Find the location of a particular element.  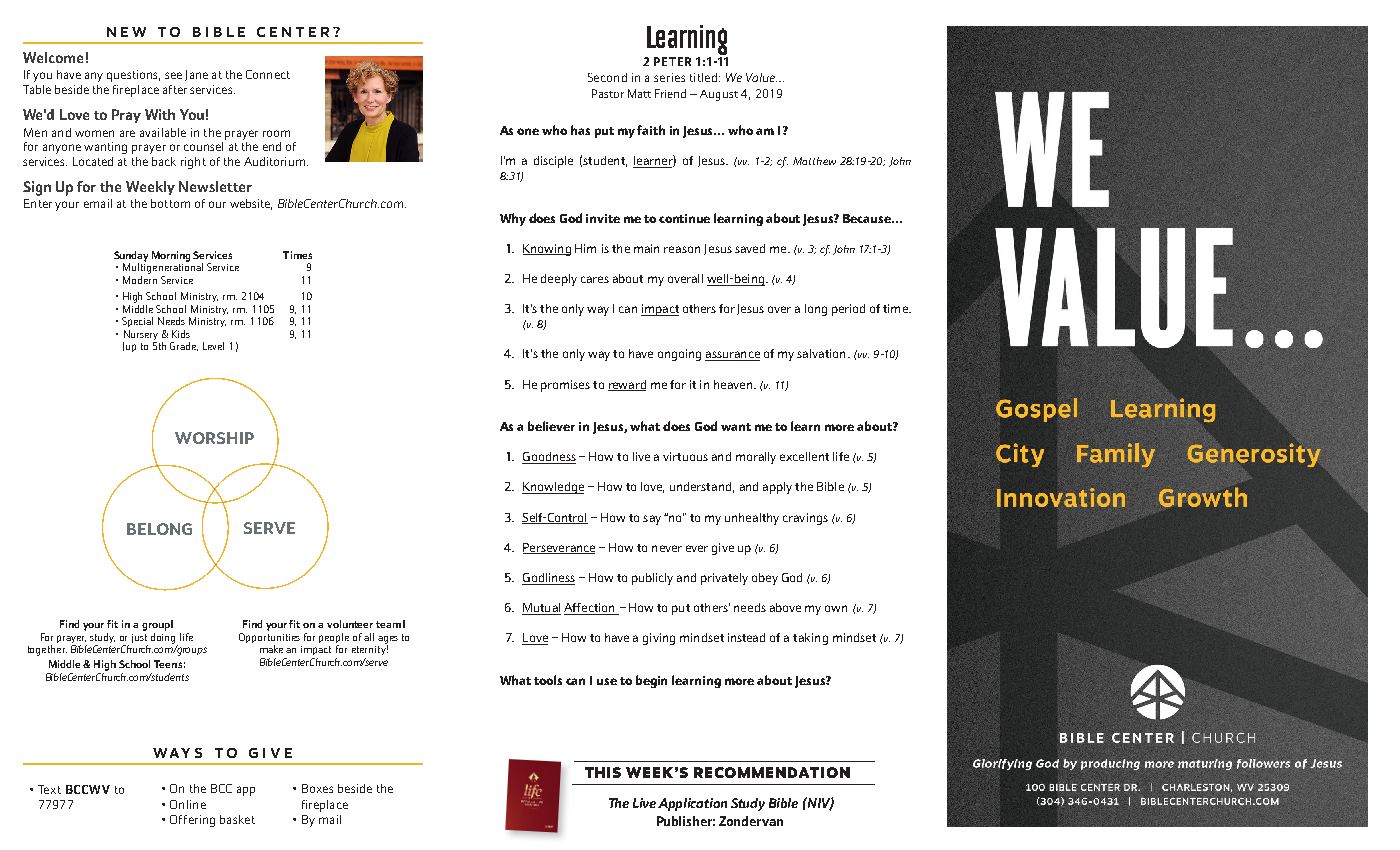

Zondervan is located at coordinates (751, 821).
